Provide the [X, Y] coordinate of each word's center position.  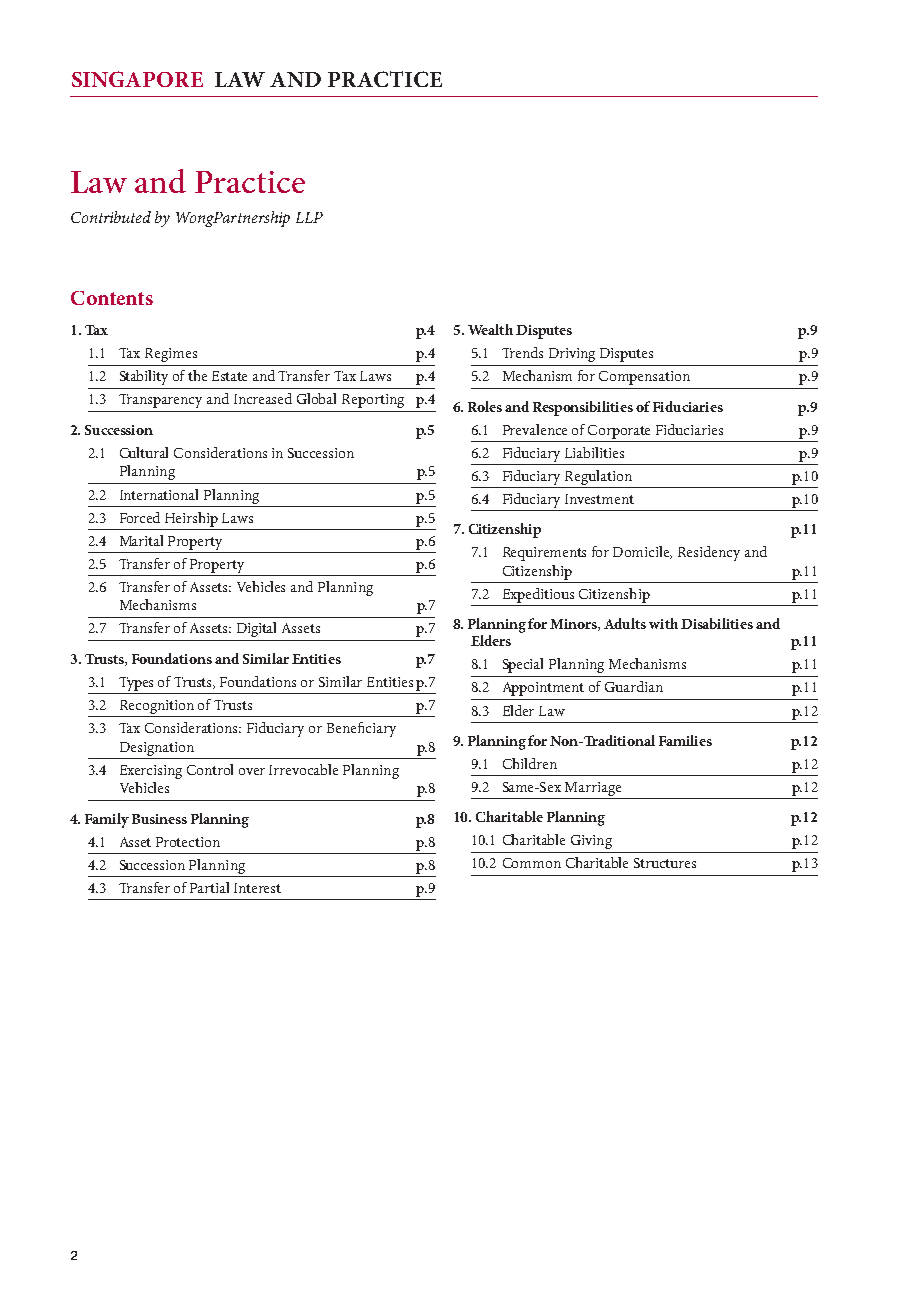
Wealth [490, 329]
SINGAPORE [137, 79]
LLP [309, 217]
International [159, 494]
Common [532, 863]
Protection [188, 842]
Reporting [373, 401]
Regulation [598, 477]
